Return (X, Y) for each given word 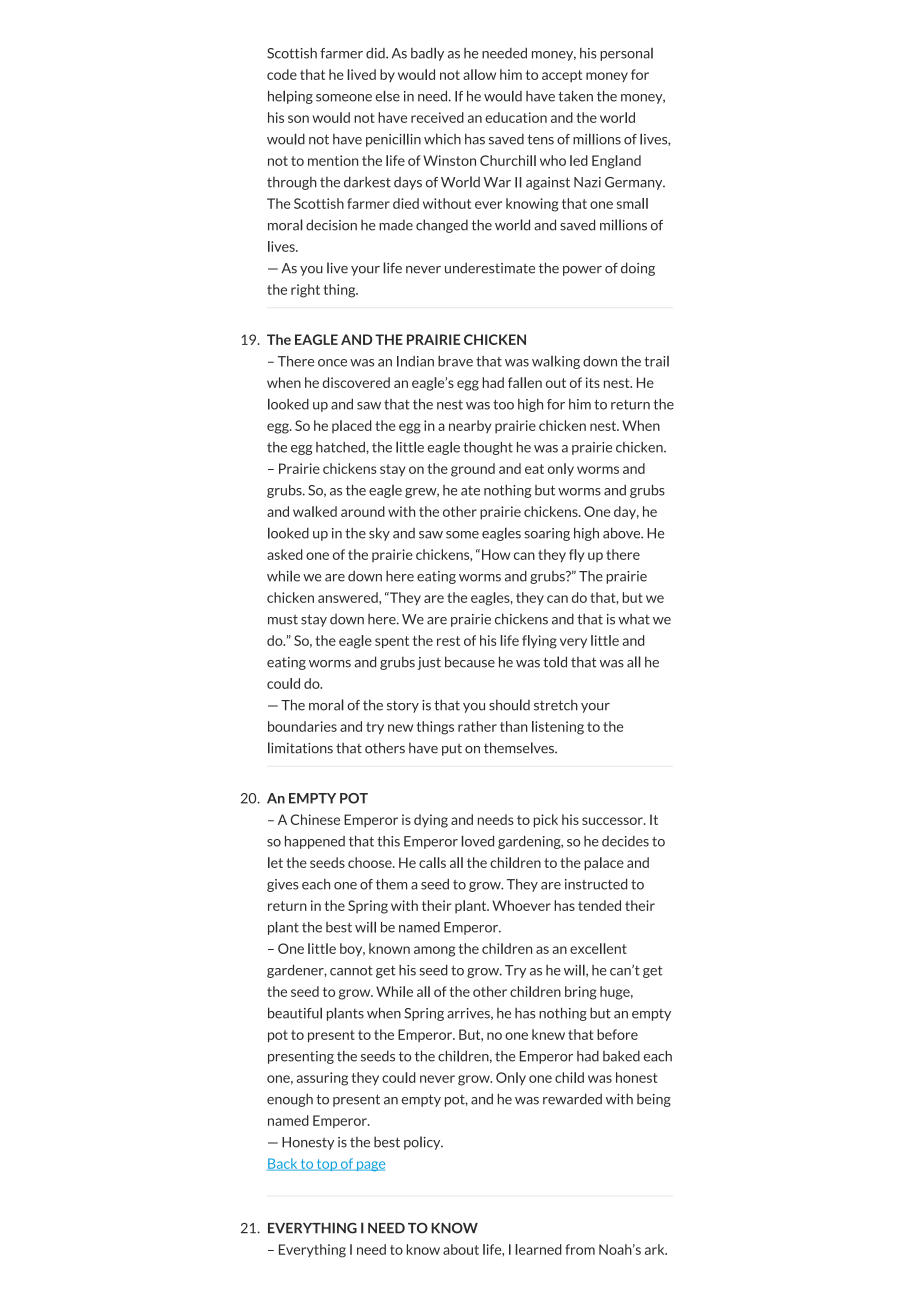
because (470, 662)
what (634, 619)
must (283, 620)
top (326, 1165)
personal (626, 54)
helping (290, 97)
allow (479, 74)
